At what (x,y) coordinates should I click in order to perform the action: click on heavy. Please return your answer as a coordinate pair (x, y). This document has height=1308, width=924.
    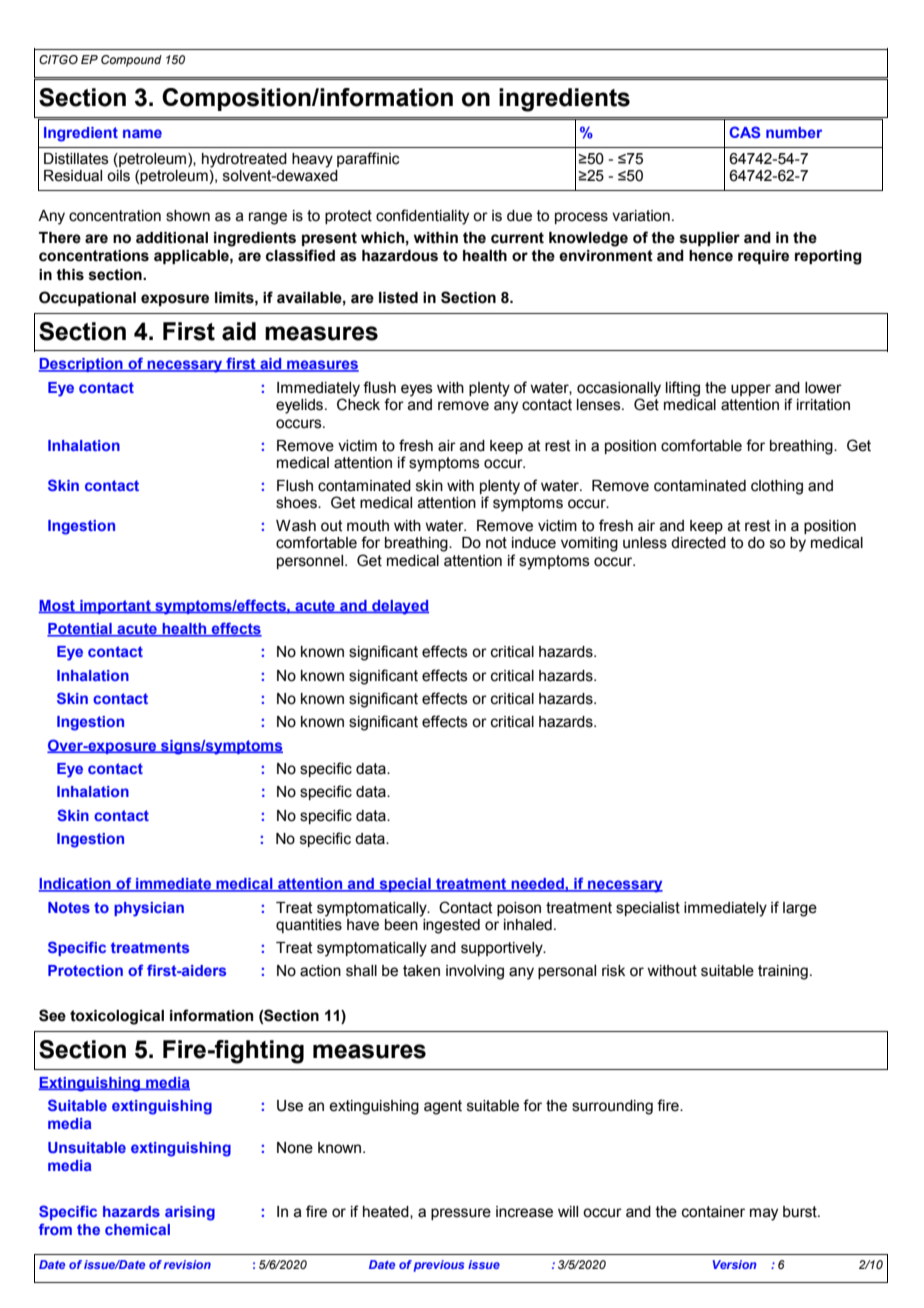
    Looking at the image, I should click on (312, 160).
